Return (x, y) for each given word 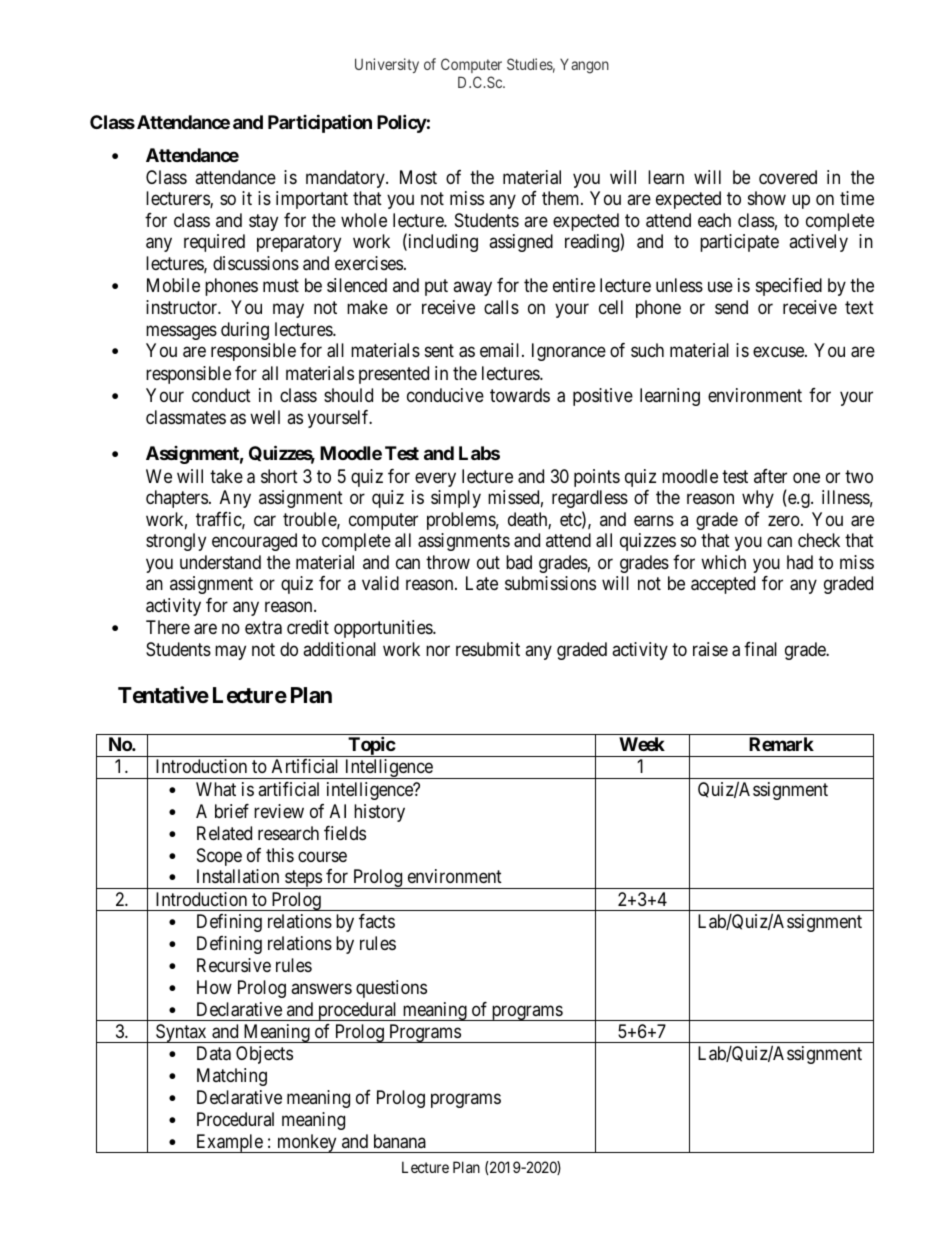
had (800, 562)
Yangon (584, 66)
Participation (320, 123)
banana (400, 1141)
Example (229, 1143)
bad (519, 562)
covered (788, 177)
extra (263, 628)
